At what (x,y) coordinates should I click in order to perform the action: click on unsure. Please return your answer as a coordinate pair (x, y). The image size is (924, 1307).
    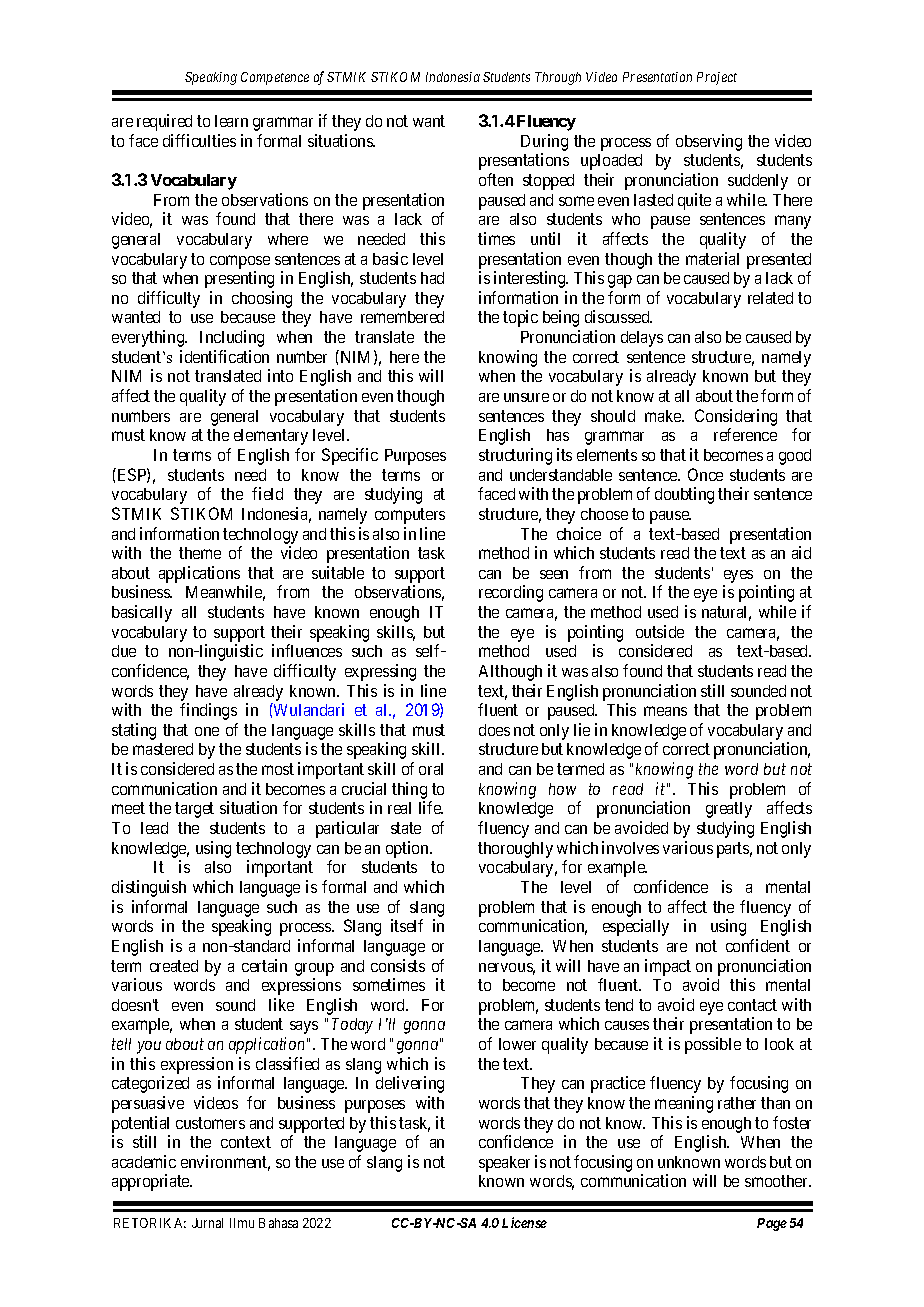
    Looking at the image, I should click on (526, 397).
